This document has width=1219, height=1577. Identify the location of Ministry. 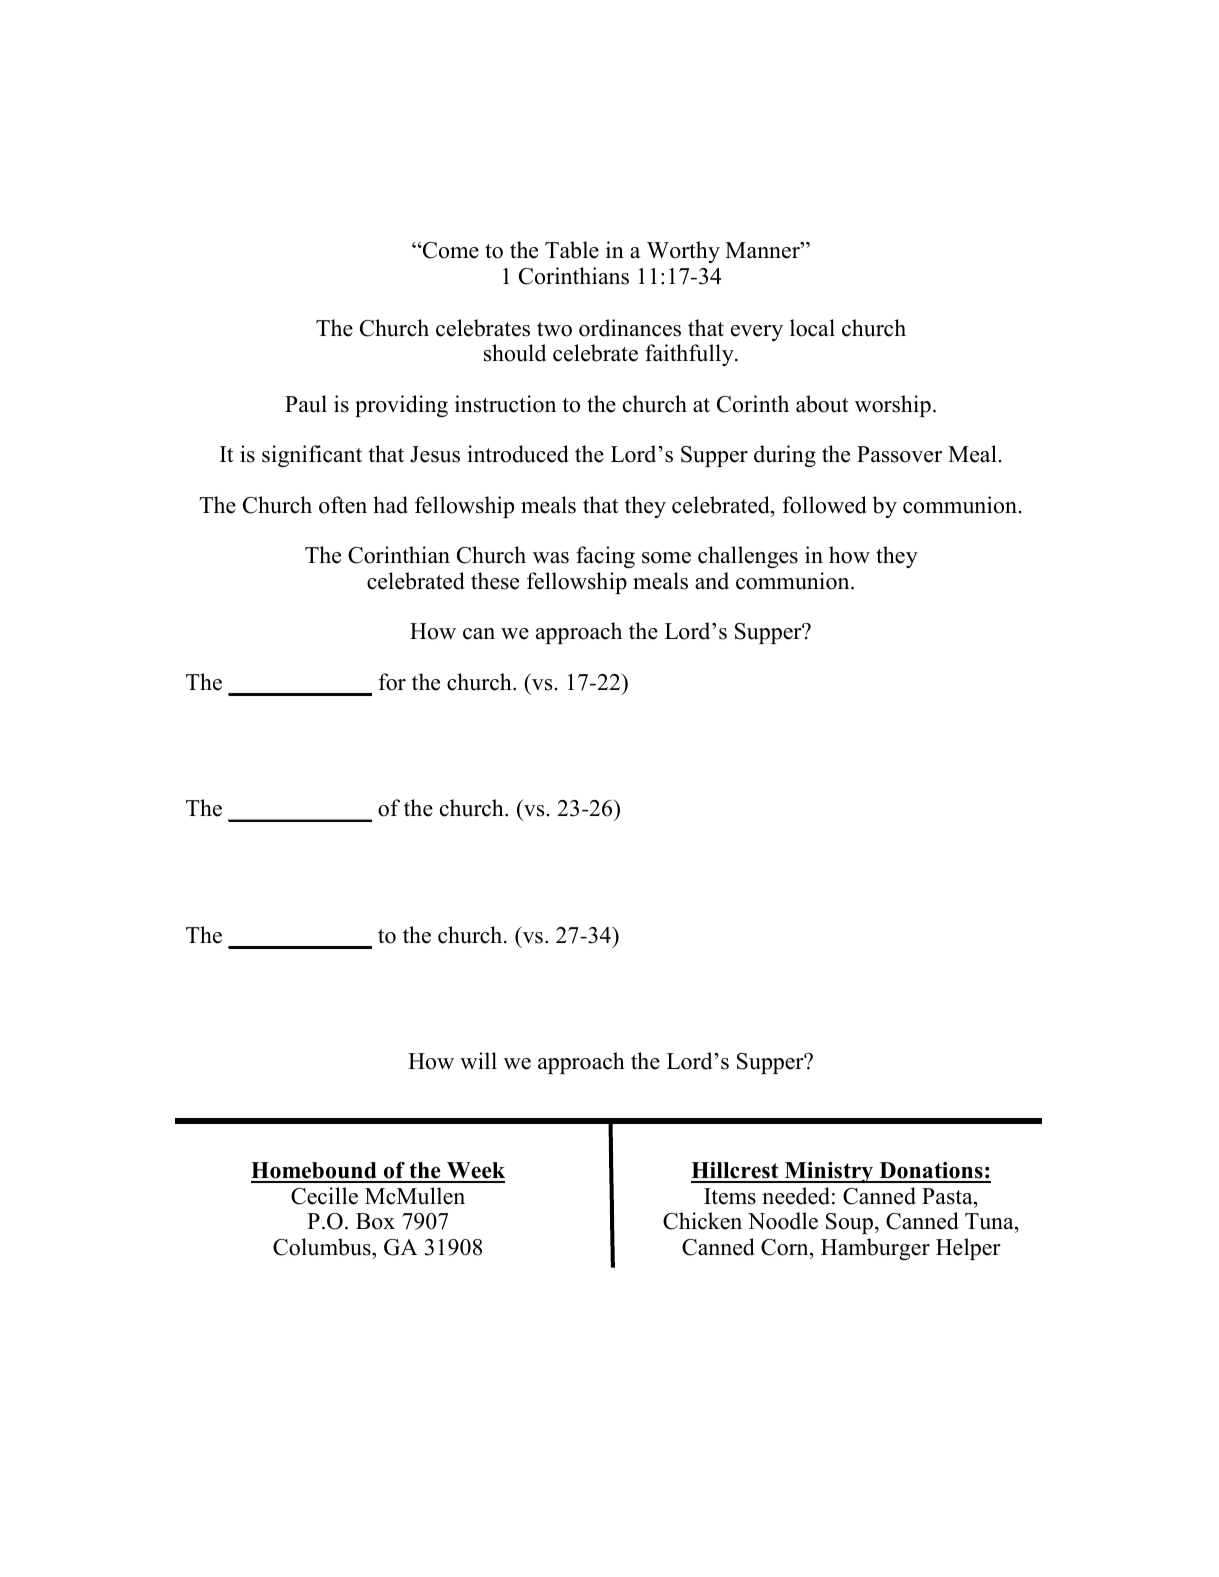
(829, 1172).
